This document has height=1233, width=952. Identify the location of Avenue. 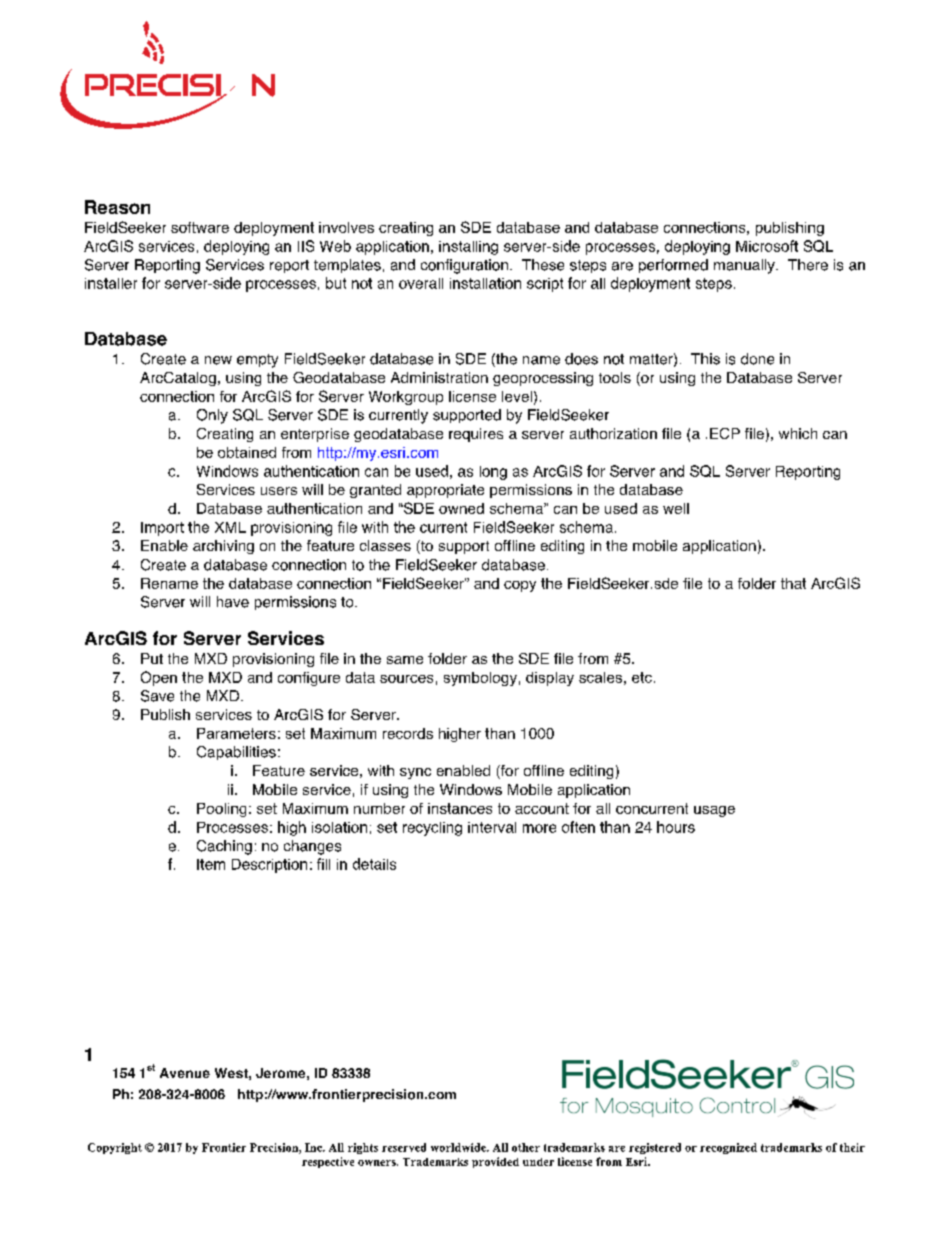
(185, 1073).
